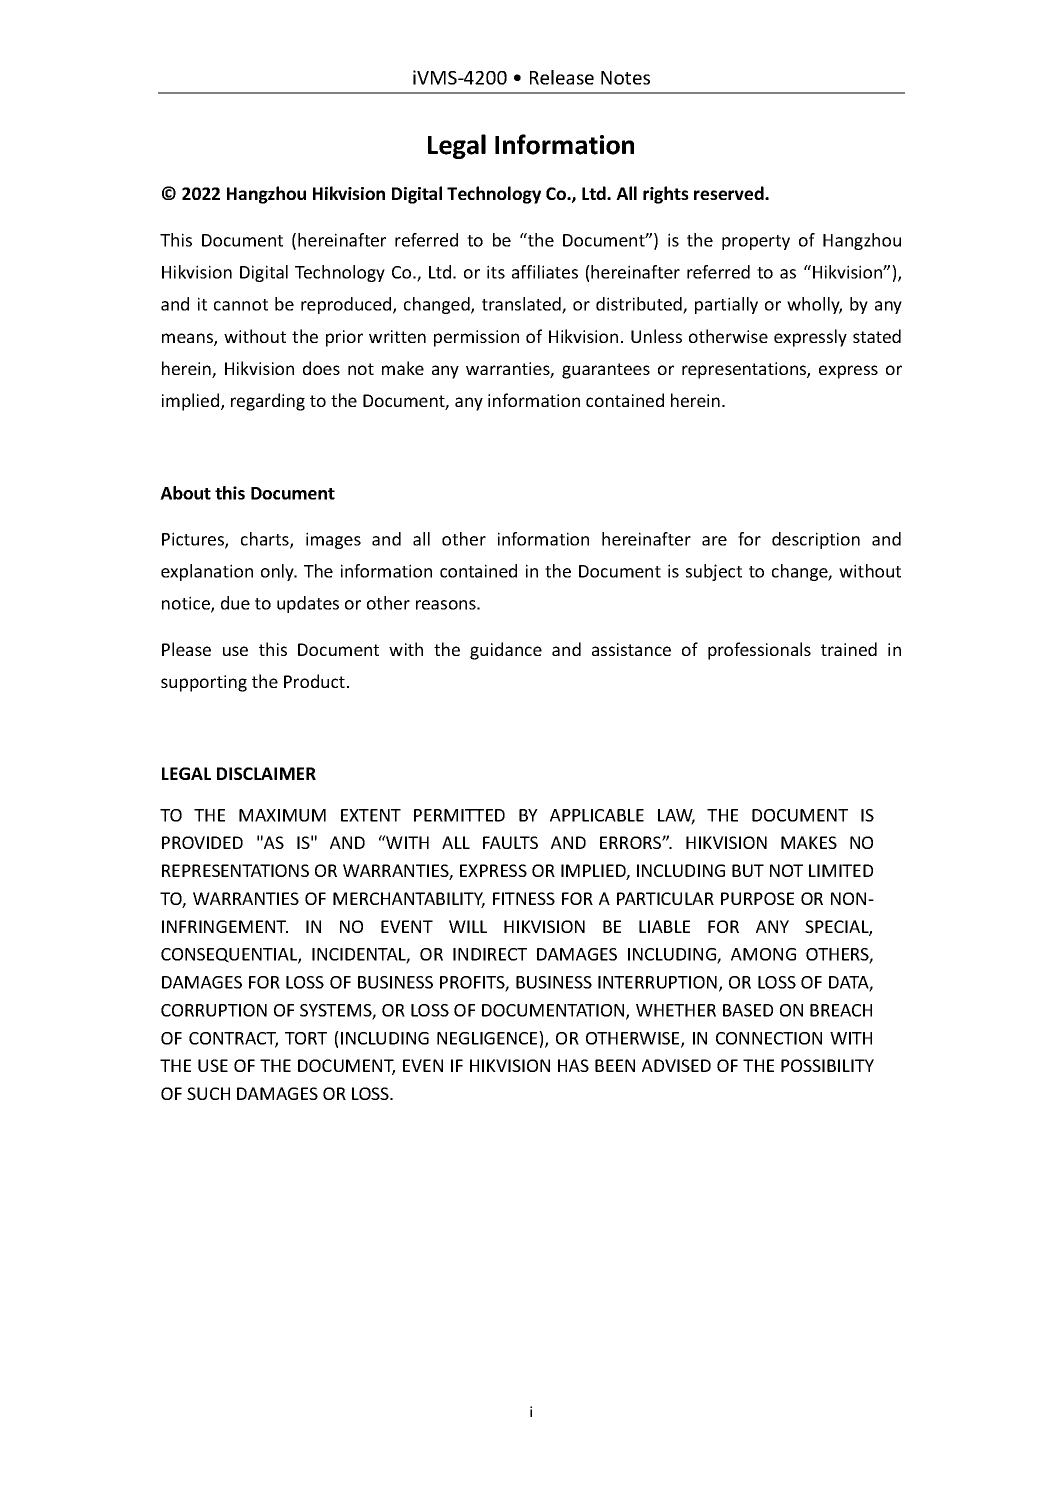 The width and height of the screenshot is (1063, 1504). What do you see at coordinates (241, 305) in the screenshot?
I see `cannot` at bounding box center [241, 305].
